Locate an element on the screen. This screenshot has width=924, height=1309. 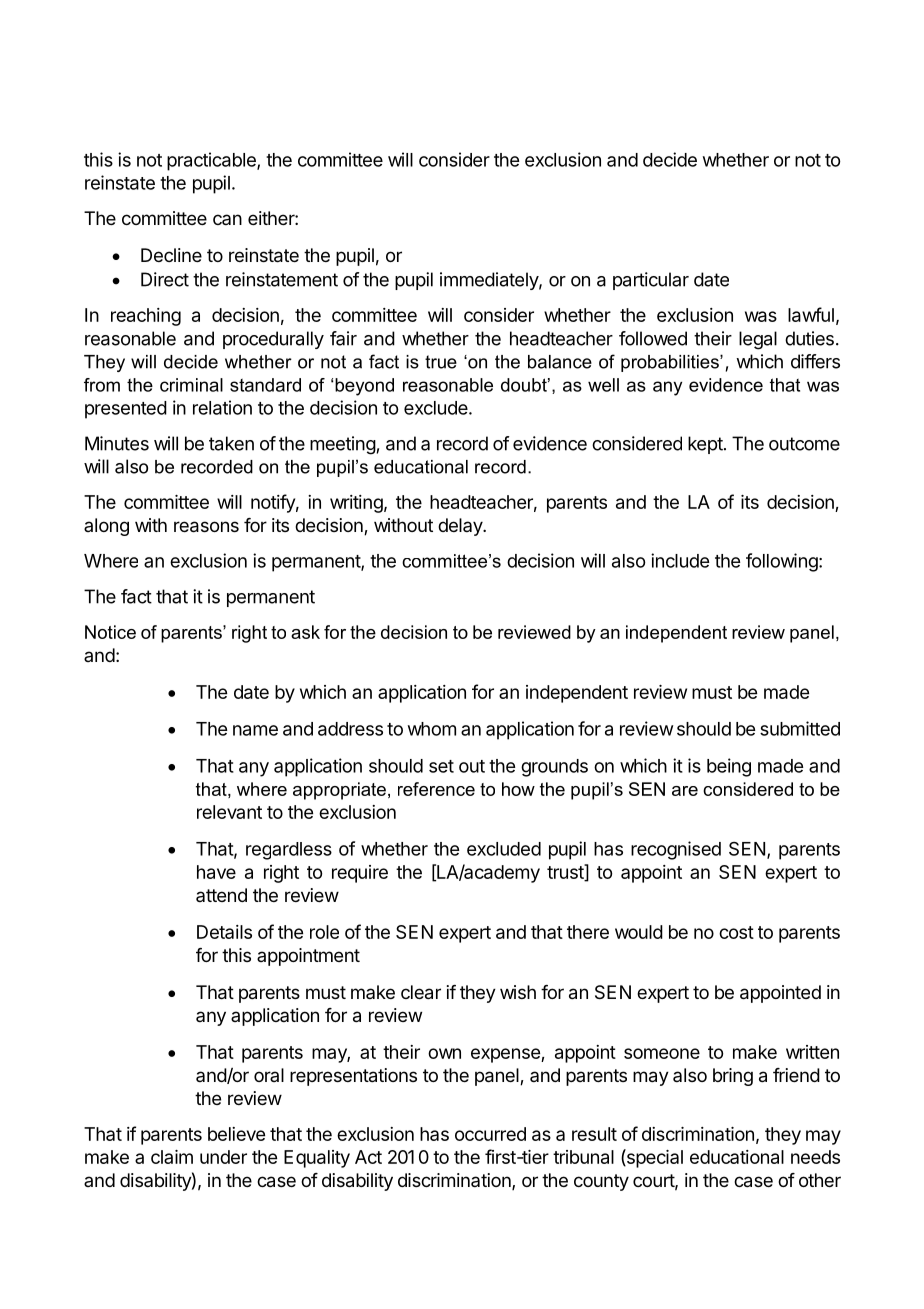
whom is located at coordinates (432, 729).
